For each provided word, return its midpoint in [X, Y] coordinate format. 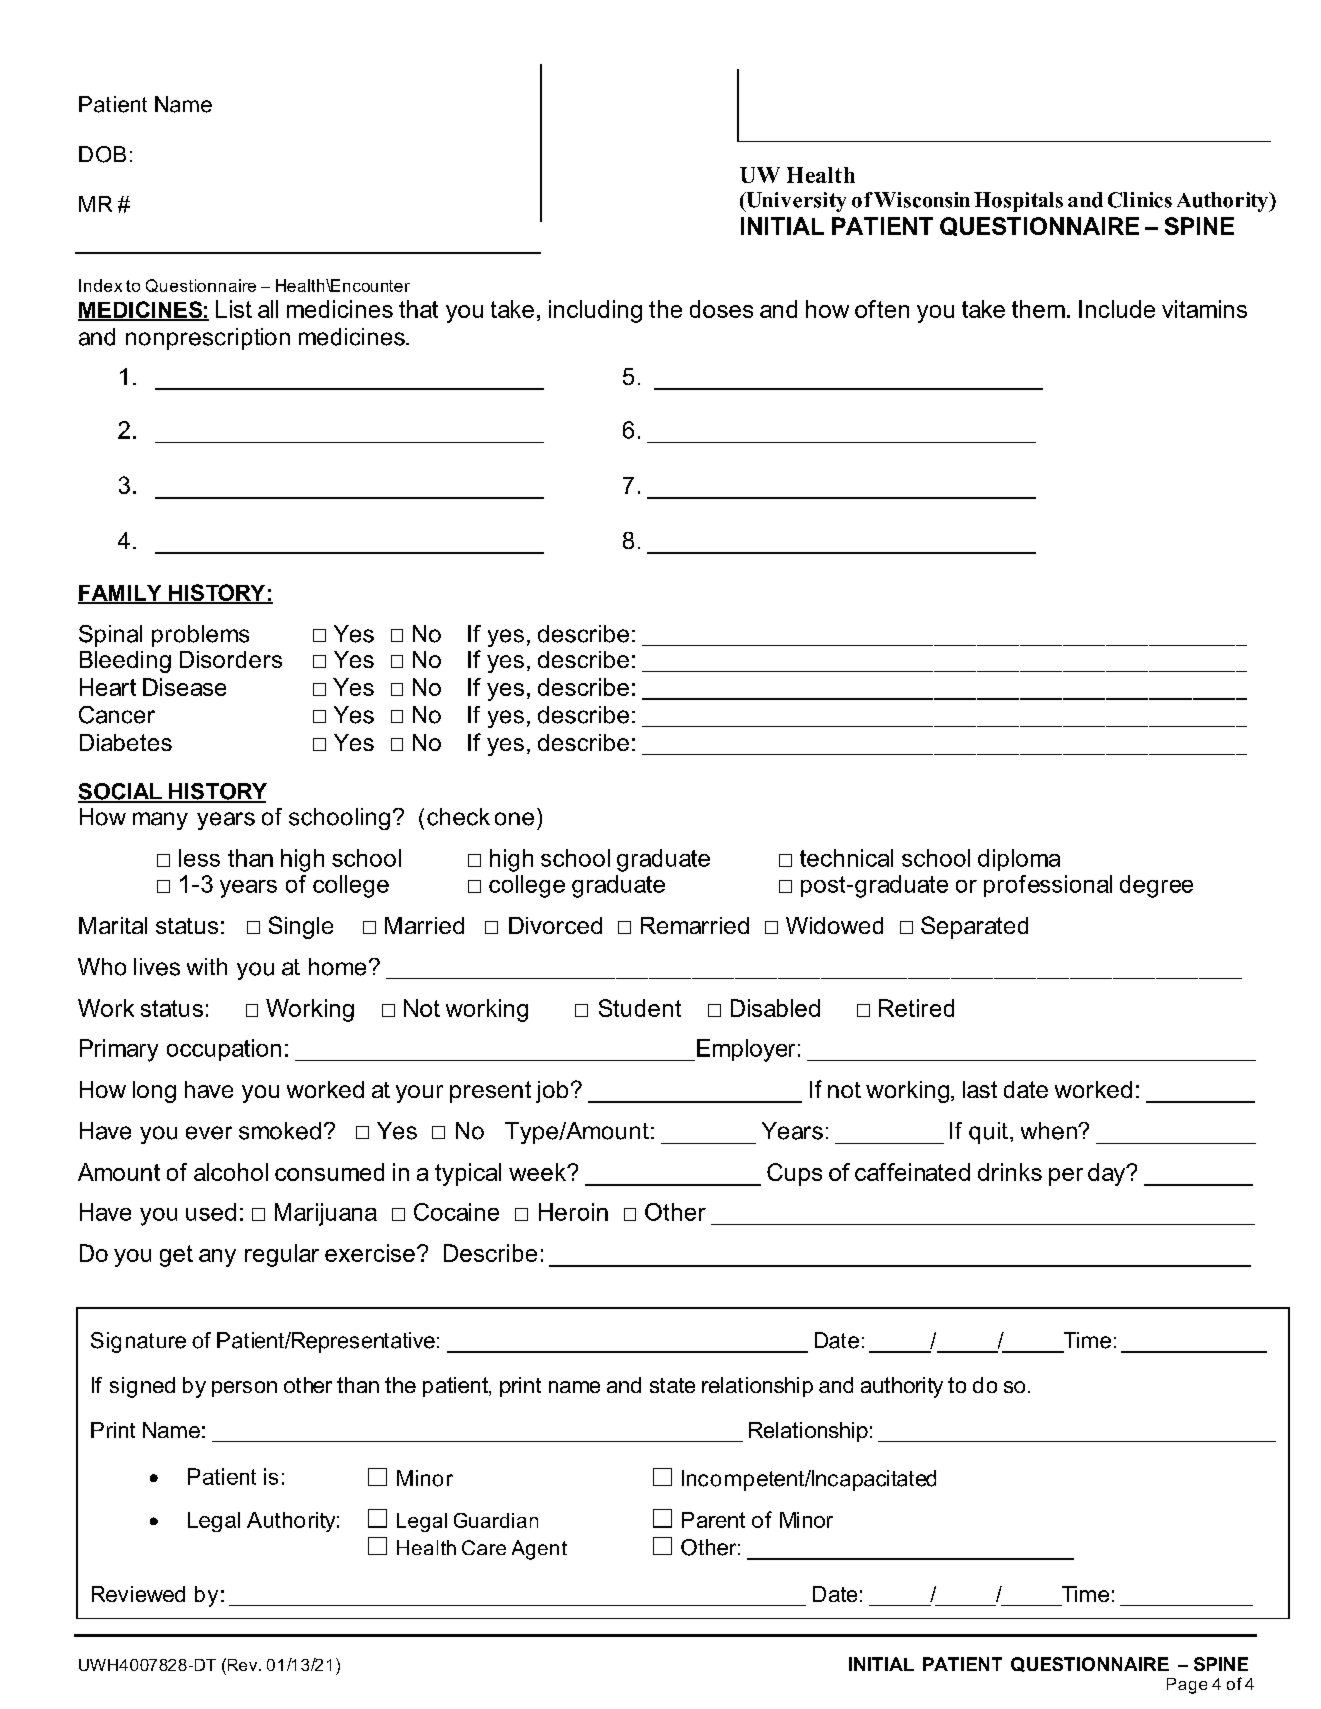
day [1108, 1174]
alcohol [231, 1172]
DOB [102, 154]
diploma [1019, 860]
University [795, 202]
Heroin [573, 1212]
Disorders [231, 659]
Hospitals [1018, 202]
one [514, 819]
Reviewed [138, 1594]
